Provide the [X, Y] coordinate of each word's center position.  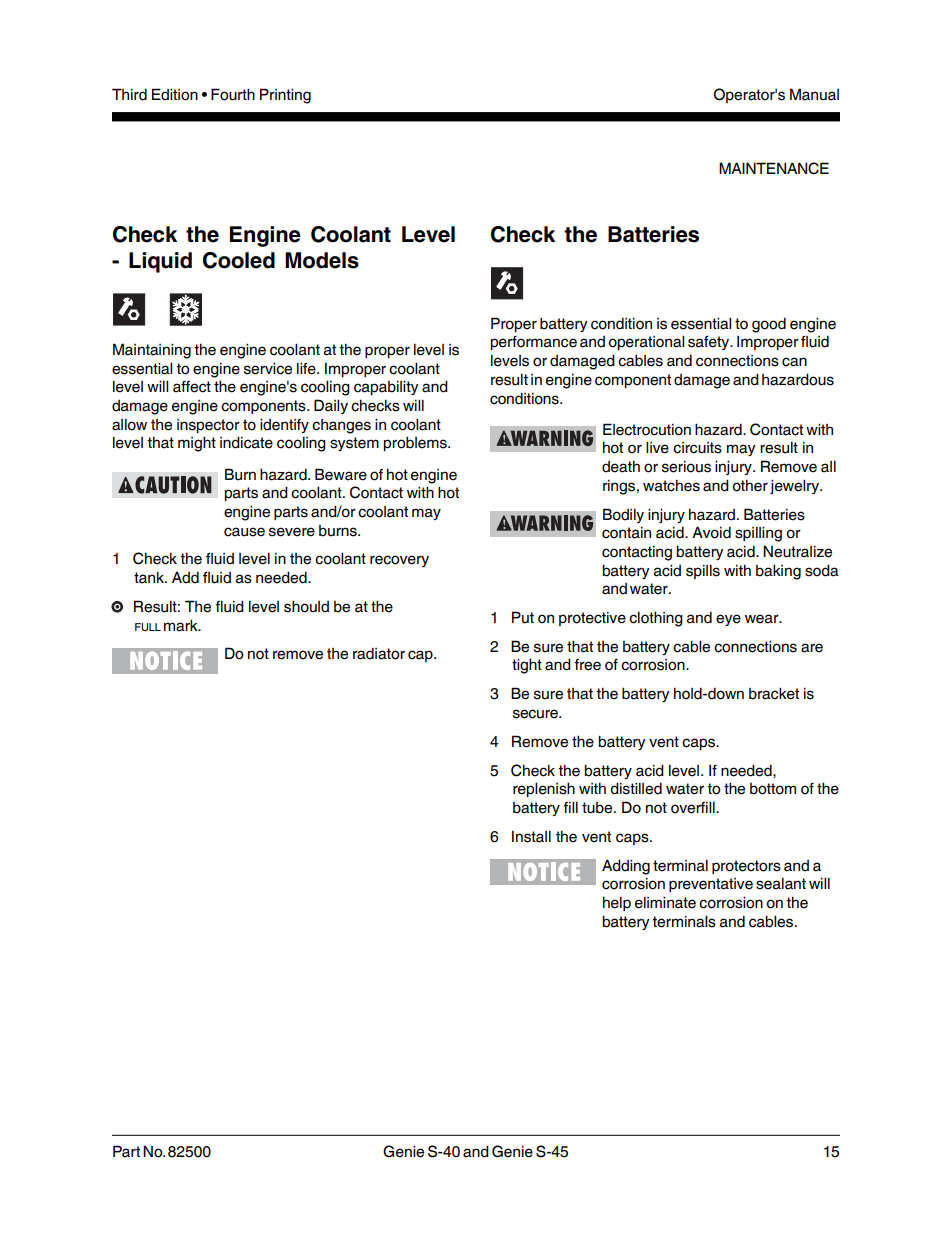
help [617, 903]
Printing [285, 96]
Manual [814, 94]
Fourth [233, 94]
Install [531, 837]
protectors [746, 867]
